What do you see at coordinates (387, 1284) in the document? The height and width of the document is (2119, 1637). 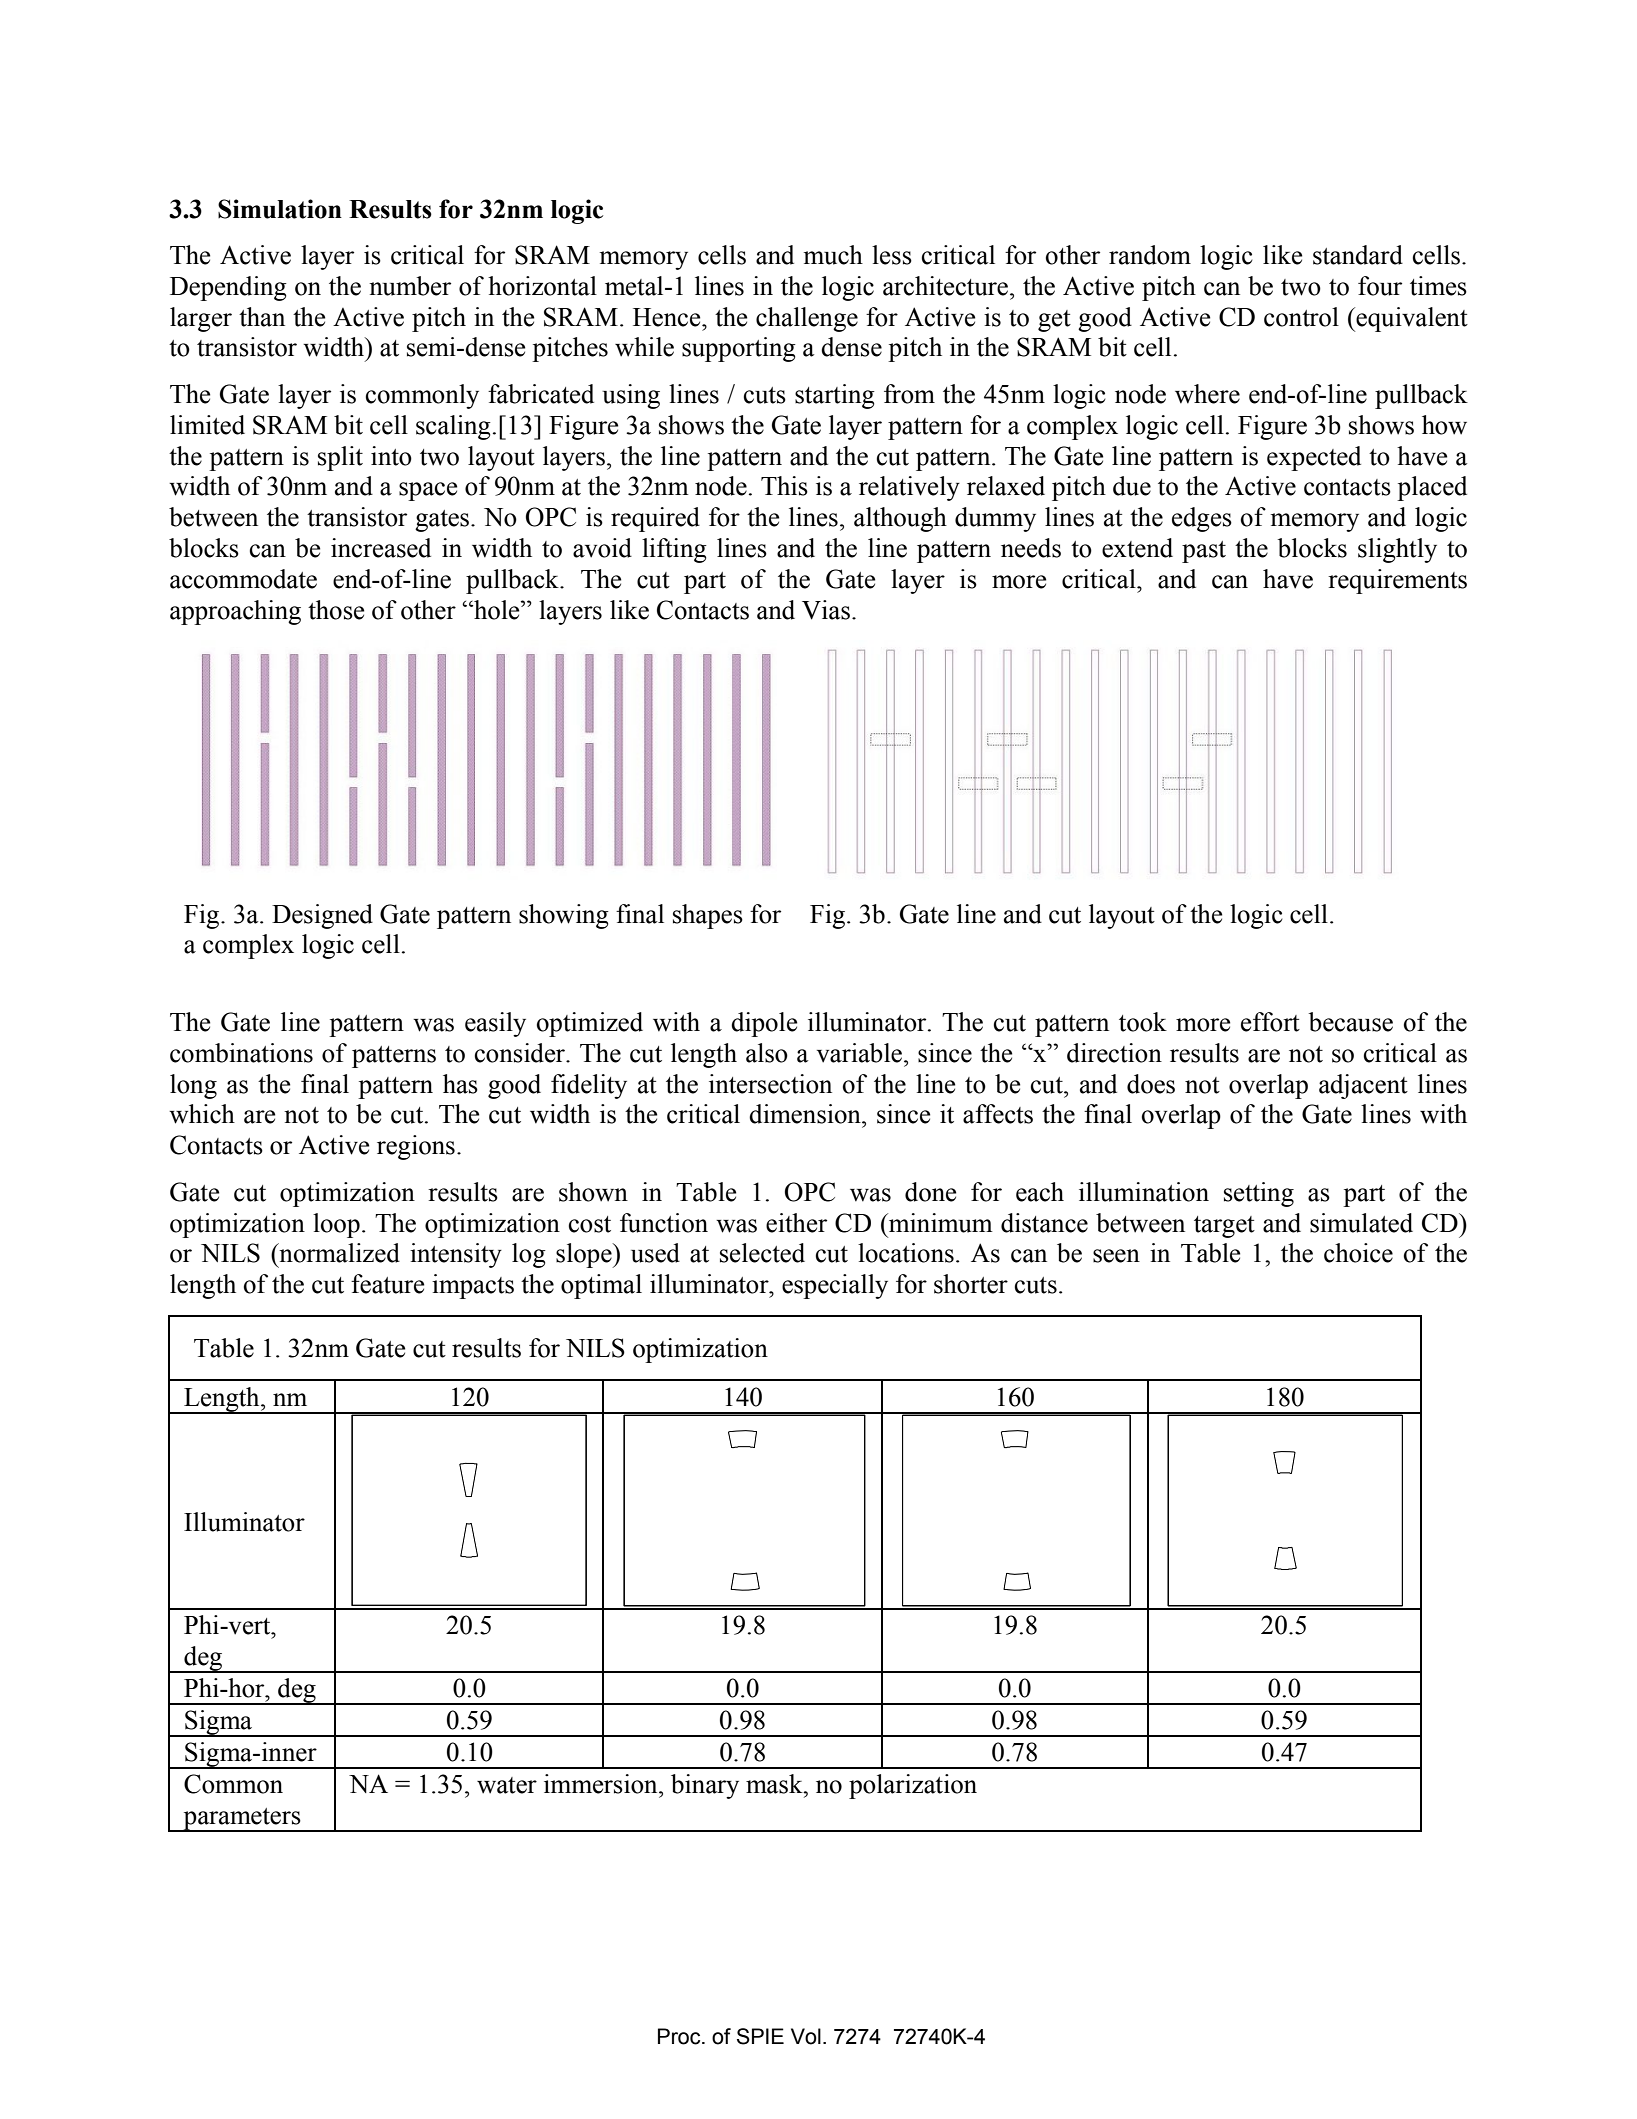 I see `feature` at bounding box center [387, 1284].
